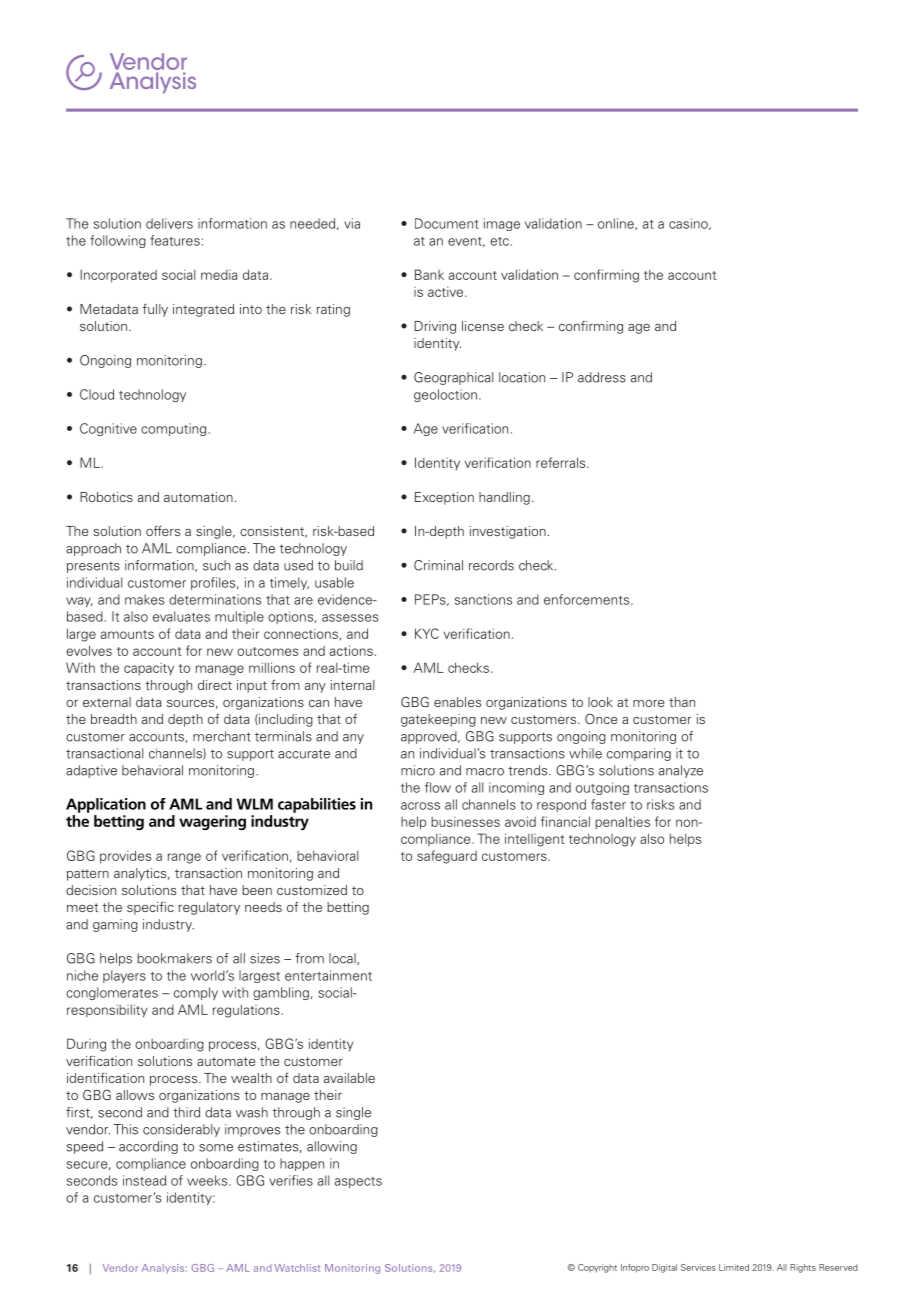  I want to click on merchant, so click(222, 736).
